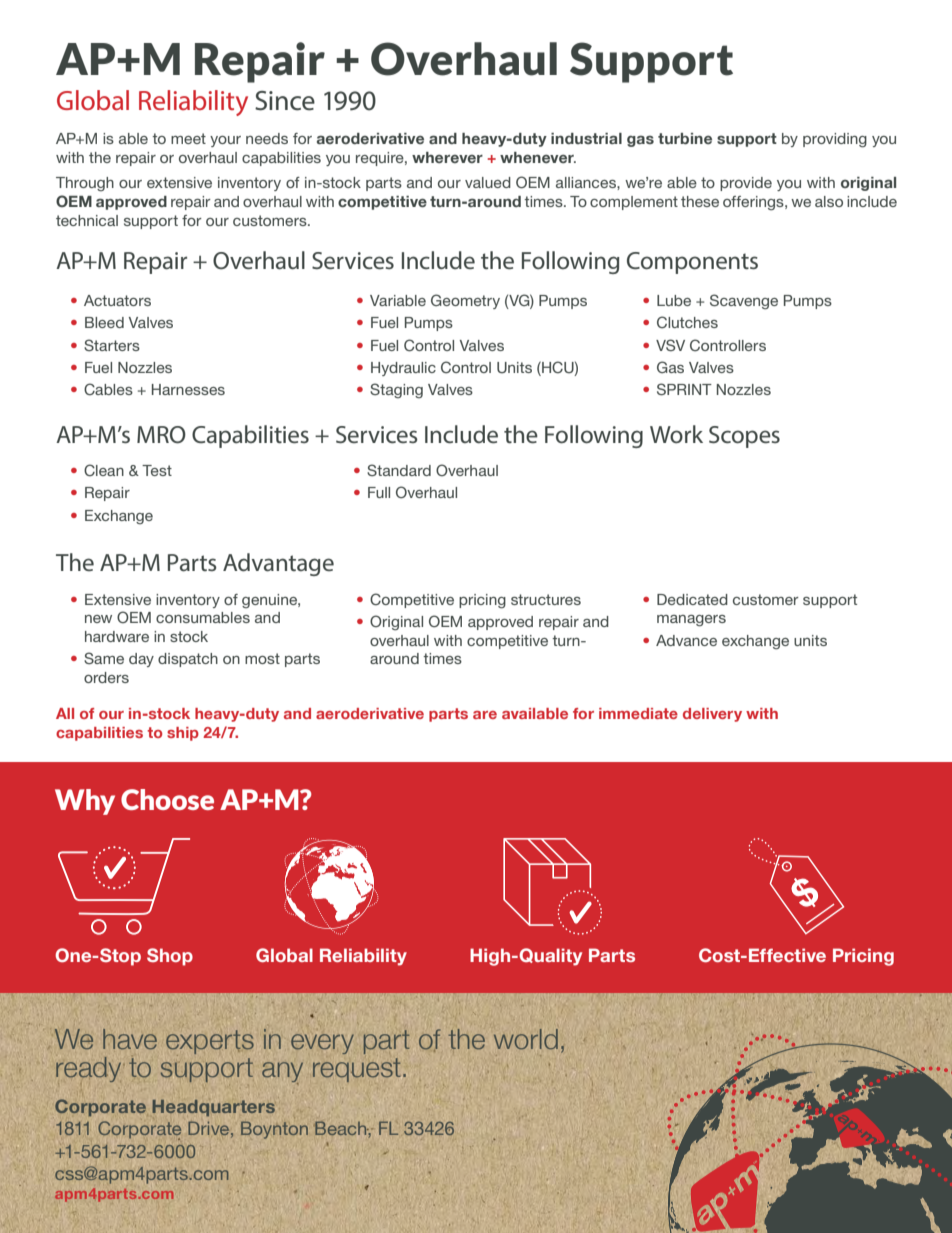 The width and height of the page is (952, 1233). I want to click on meet, so click(188, 138).
